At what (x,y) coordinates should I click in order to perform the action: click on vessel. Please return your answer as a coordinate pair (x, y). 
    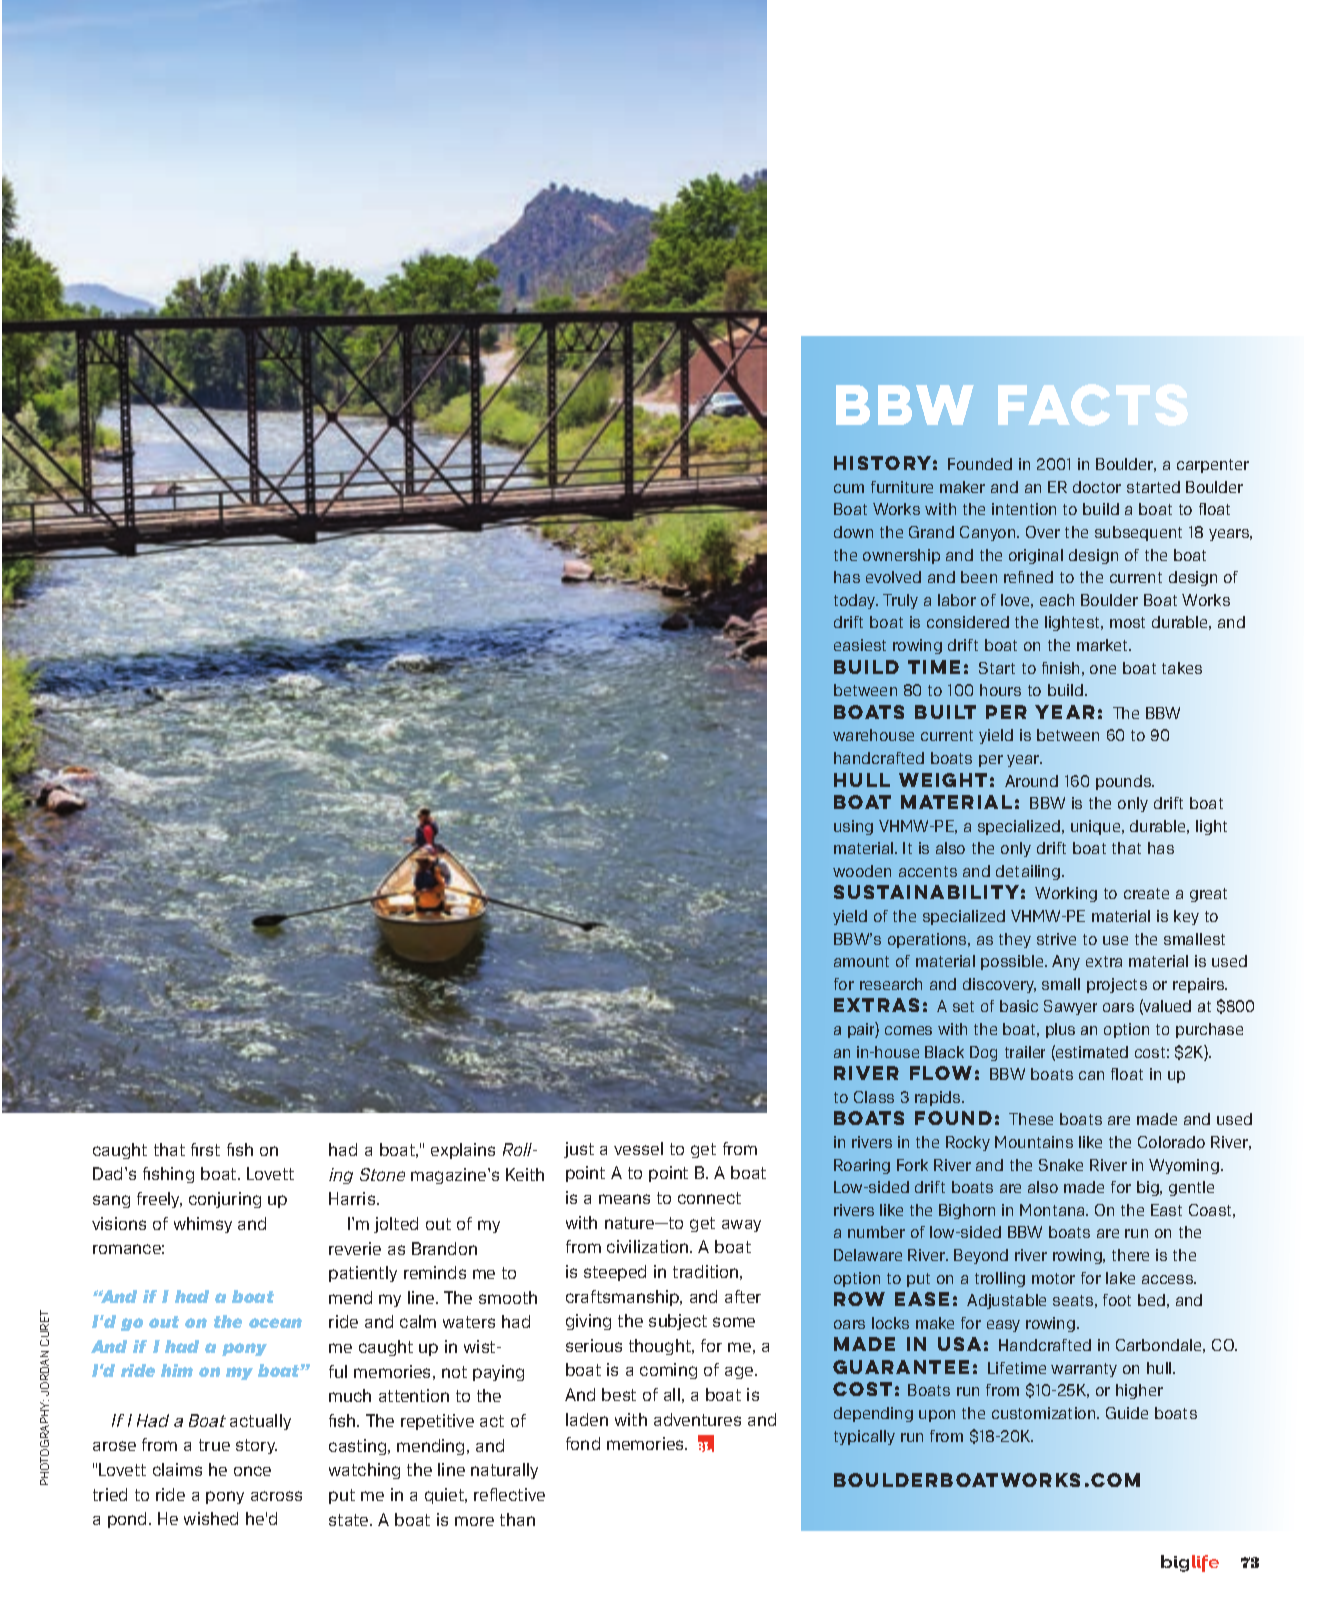
    Looking at the image, I should click on (638, 1148).
